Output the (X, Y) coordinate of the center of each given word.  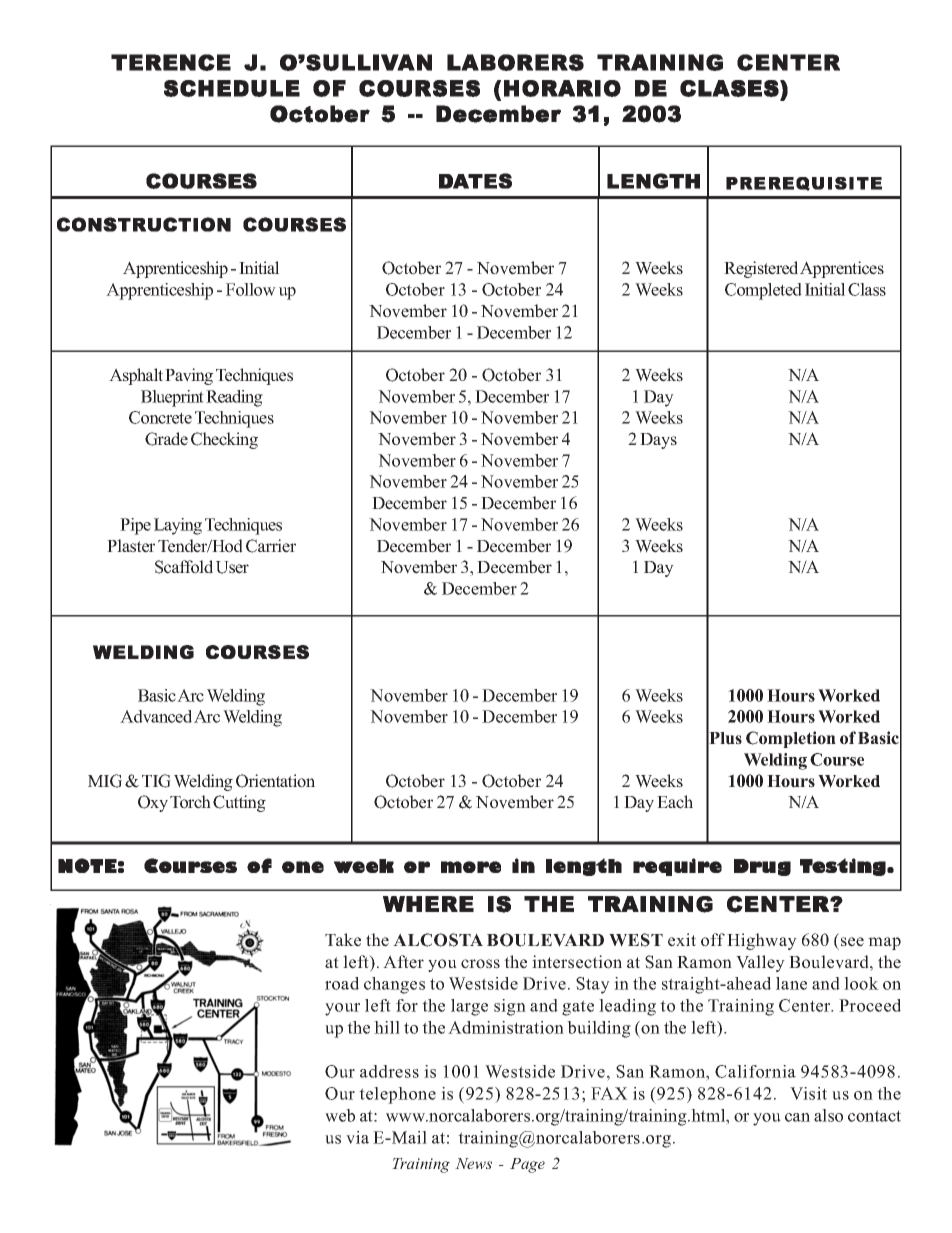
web (340, 1115)
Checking (224, 440)
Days (658, 441)
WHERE (428, 904)
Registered (761, 269)
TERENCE (171, 62)
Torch (190, 802)
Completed (763, 291)
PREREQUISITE (804, 184)
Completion (791, 739)
